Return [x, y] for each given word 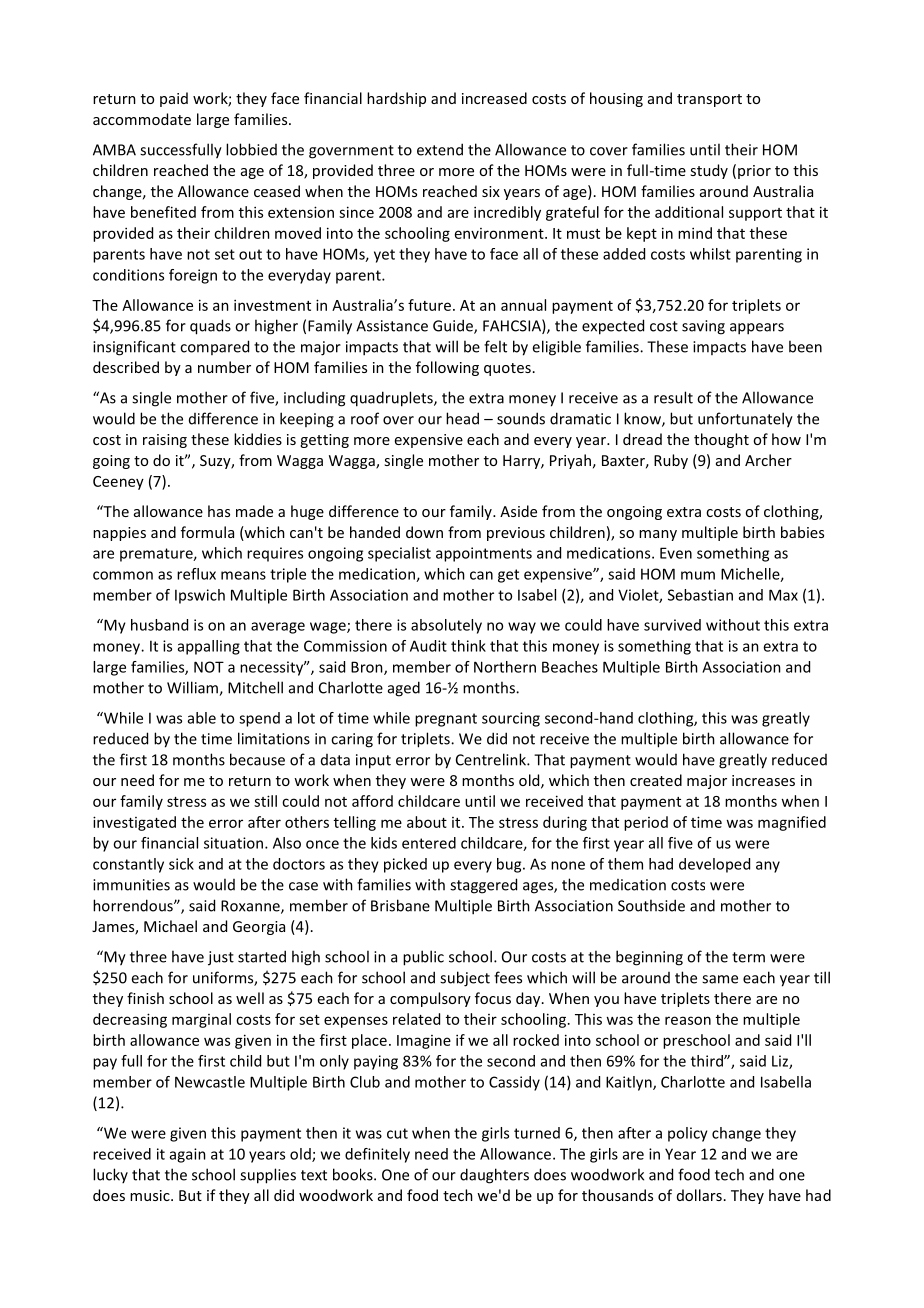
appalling [209, 647]
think [468, 646]
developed [714, 865]
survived [672, 625]
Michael [170, 926]
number [224, 367]
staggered [483, 886]
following [447, 368]
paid [174, 99]
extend [440, 149]
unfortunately [745, 420]
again [188, 1155]
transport [709, 100]
